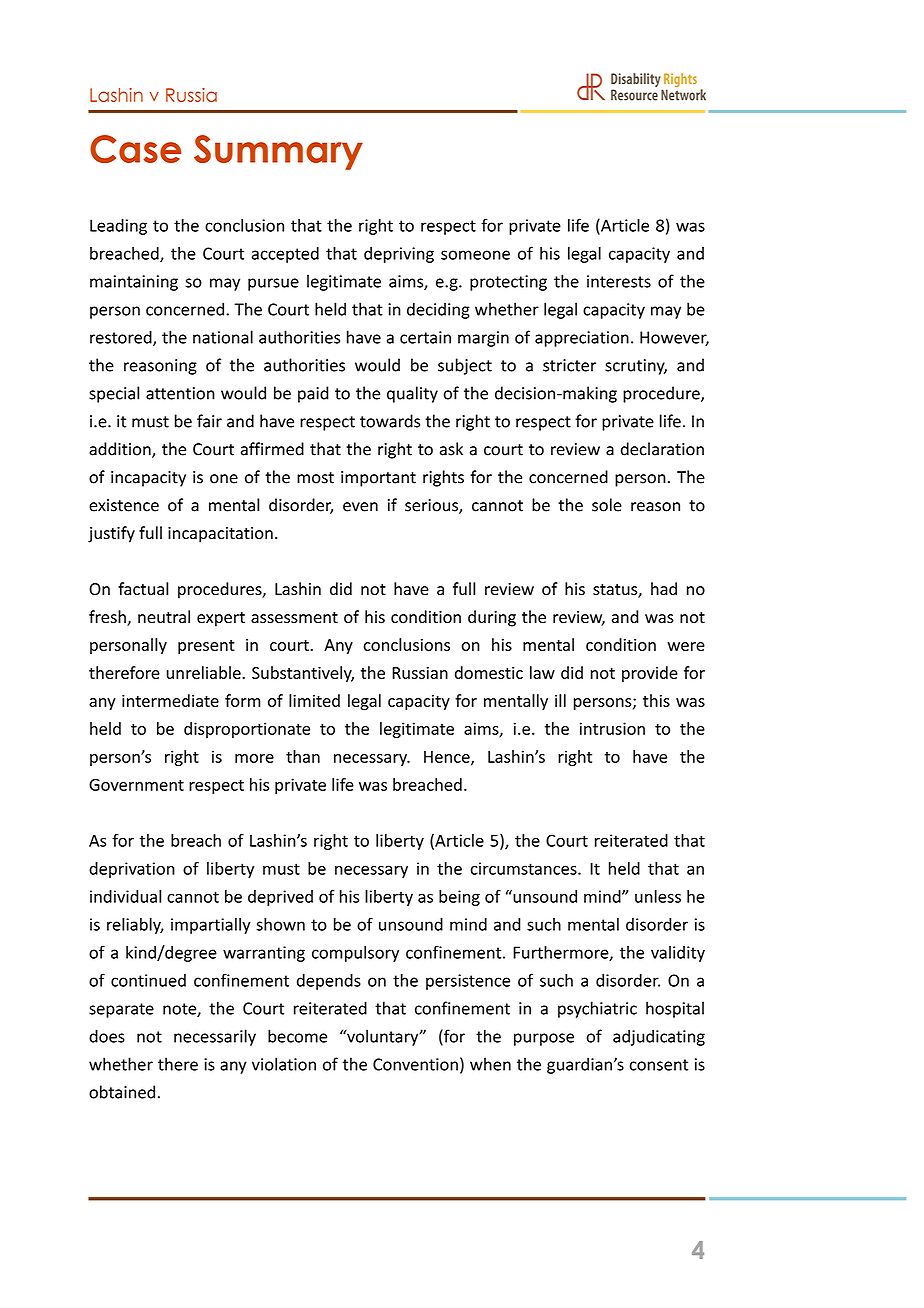 Image resolution: width=924 pixels, height=1308 pixels. I want to click on depriving, so click(399, 255).
